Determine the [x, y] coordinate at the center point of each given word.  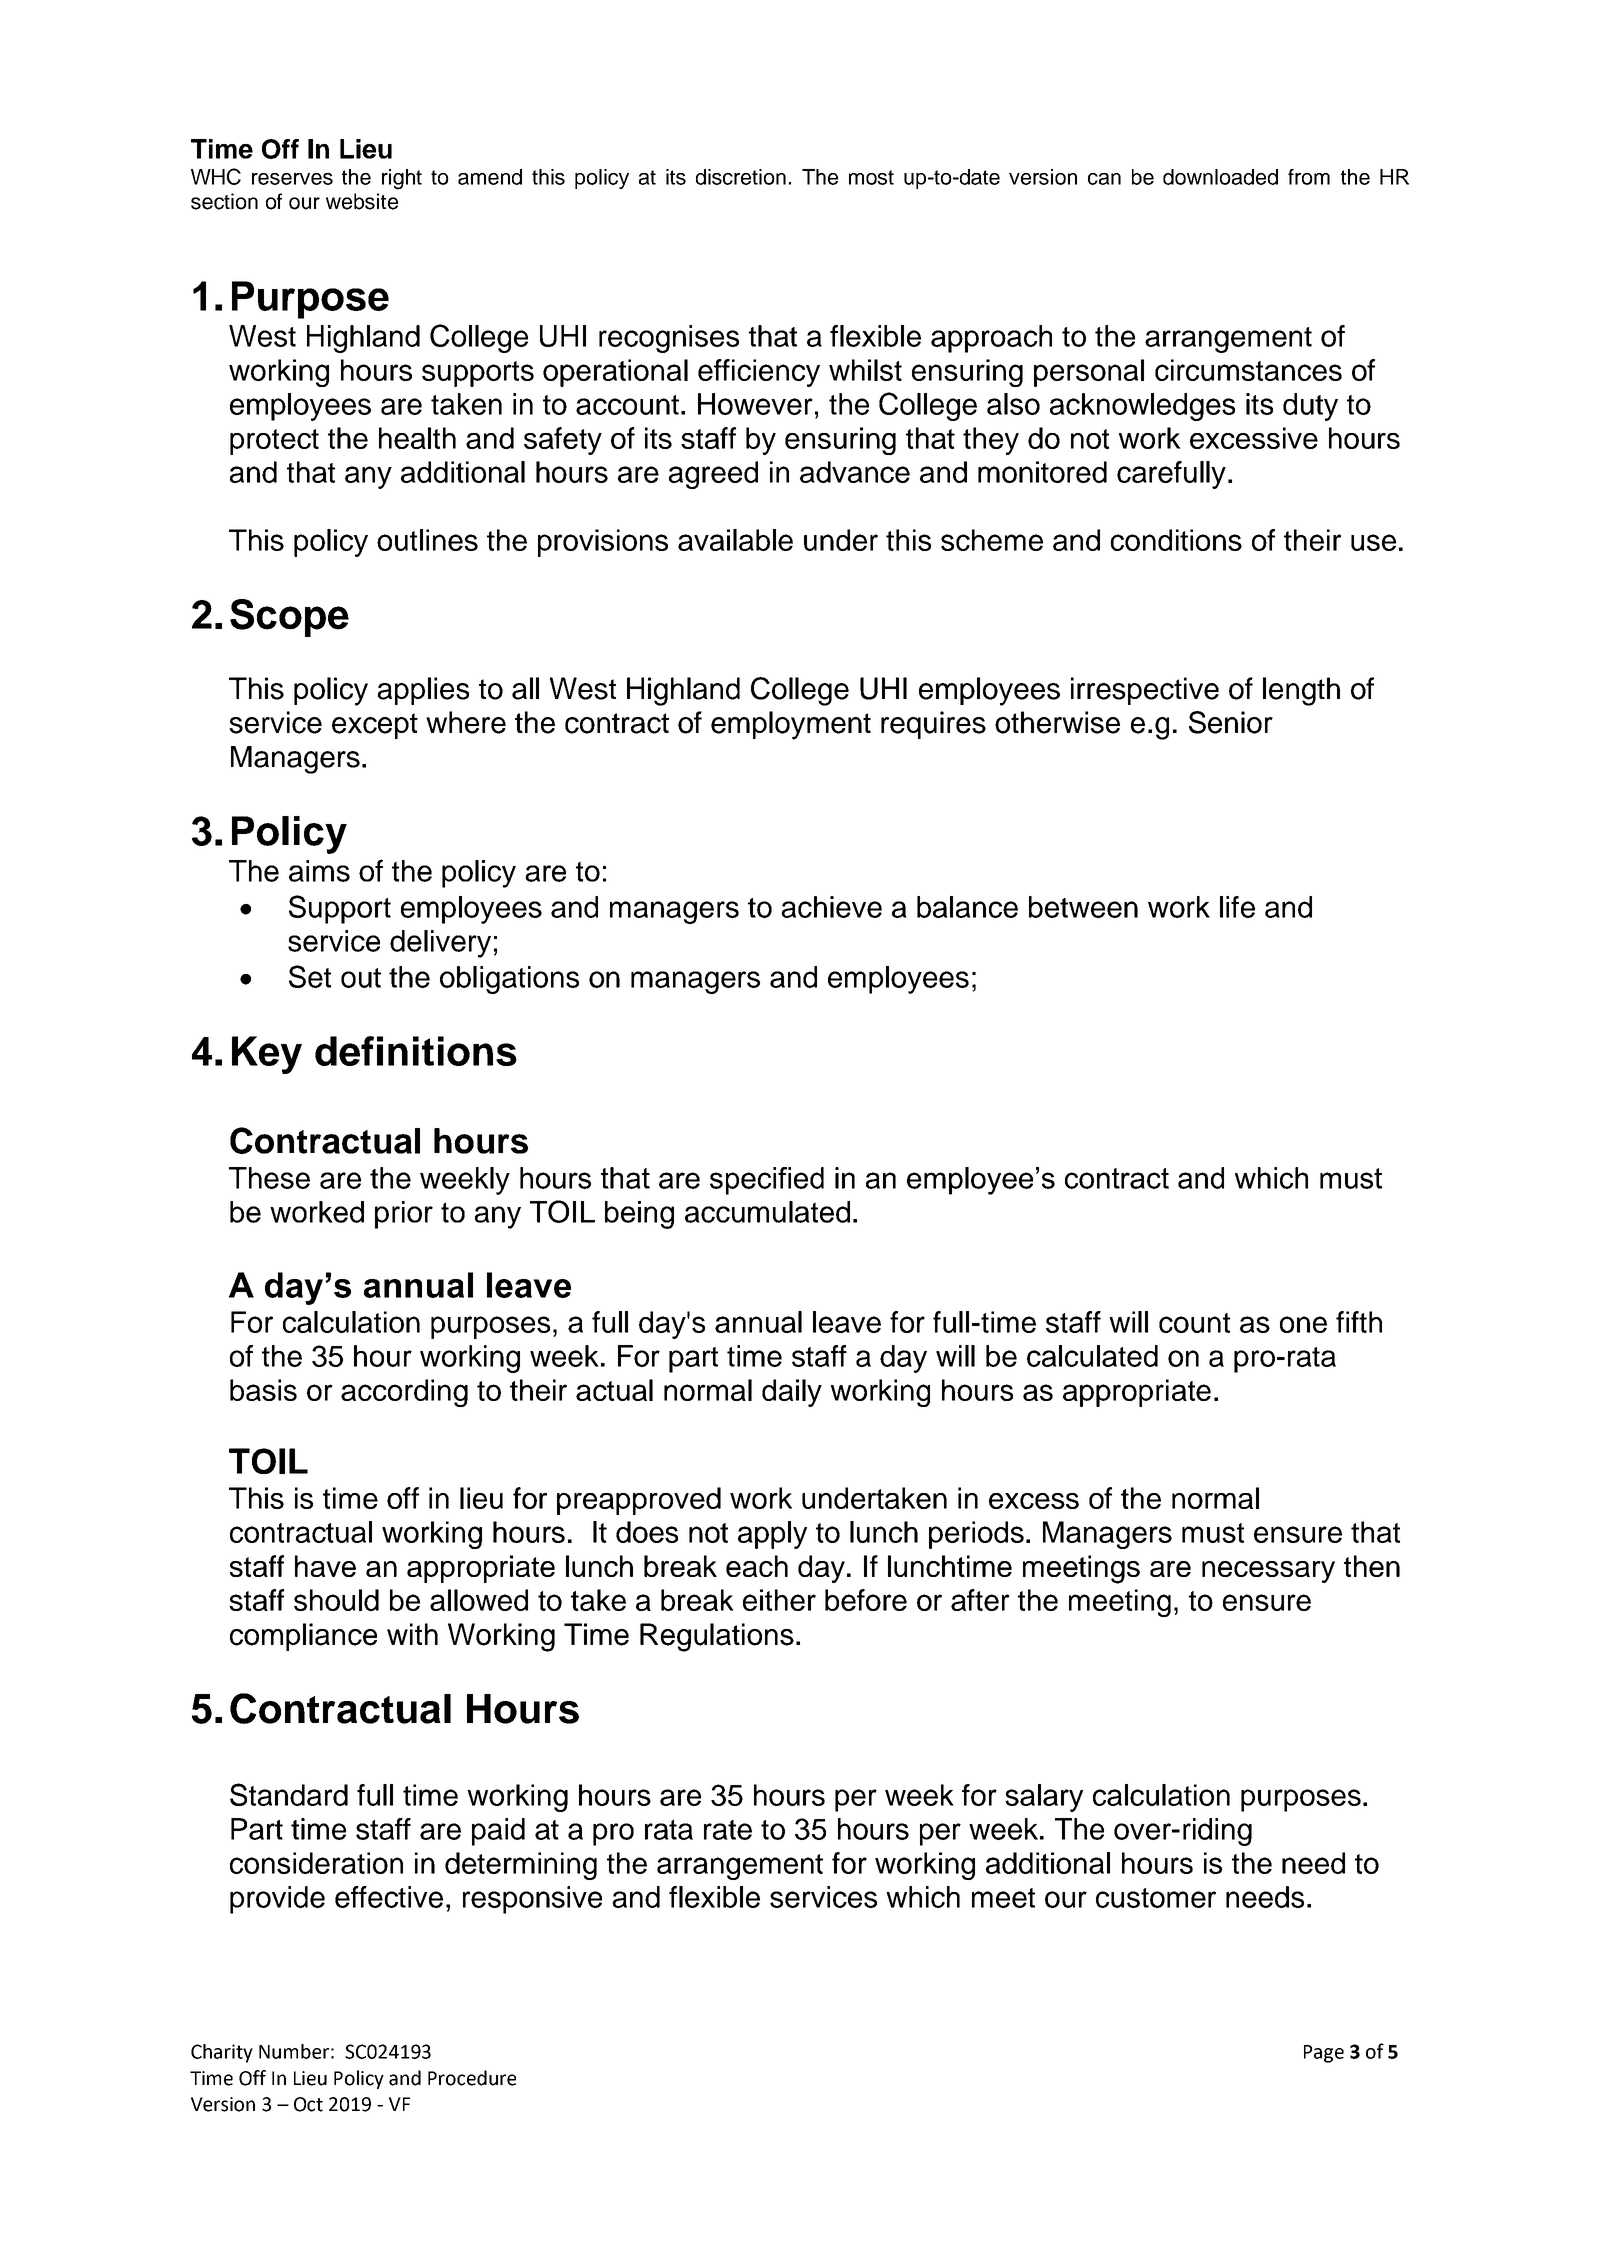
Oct [308, 2104]
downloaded [1220, 177]
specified [767, 1181]
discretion [741, 177]
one [1303, 1324]
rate [728, 1830]
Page [1324, 2054]
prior [404, 1215]
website [362, 201]
